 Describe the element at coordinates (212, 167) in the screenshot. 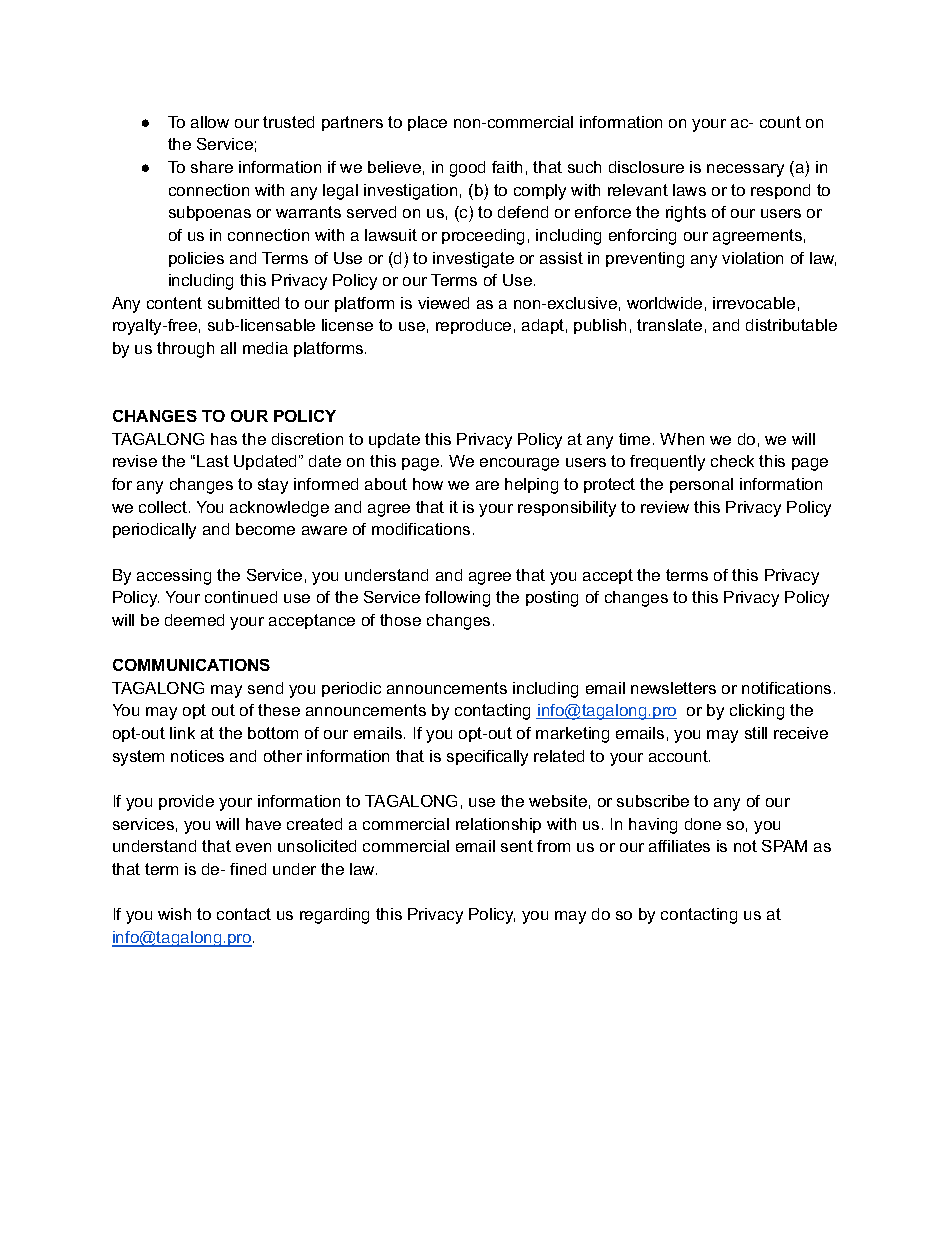

I see `share` at that location.
